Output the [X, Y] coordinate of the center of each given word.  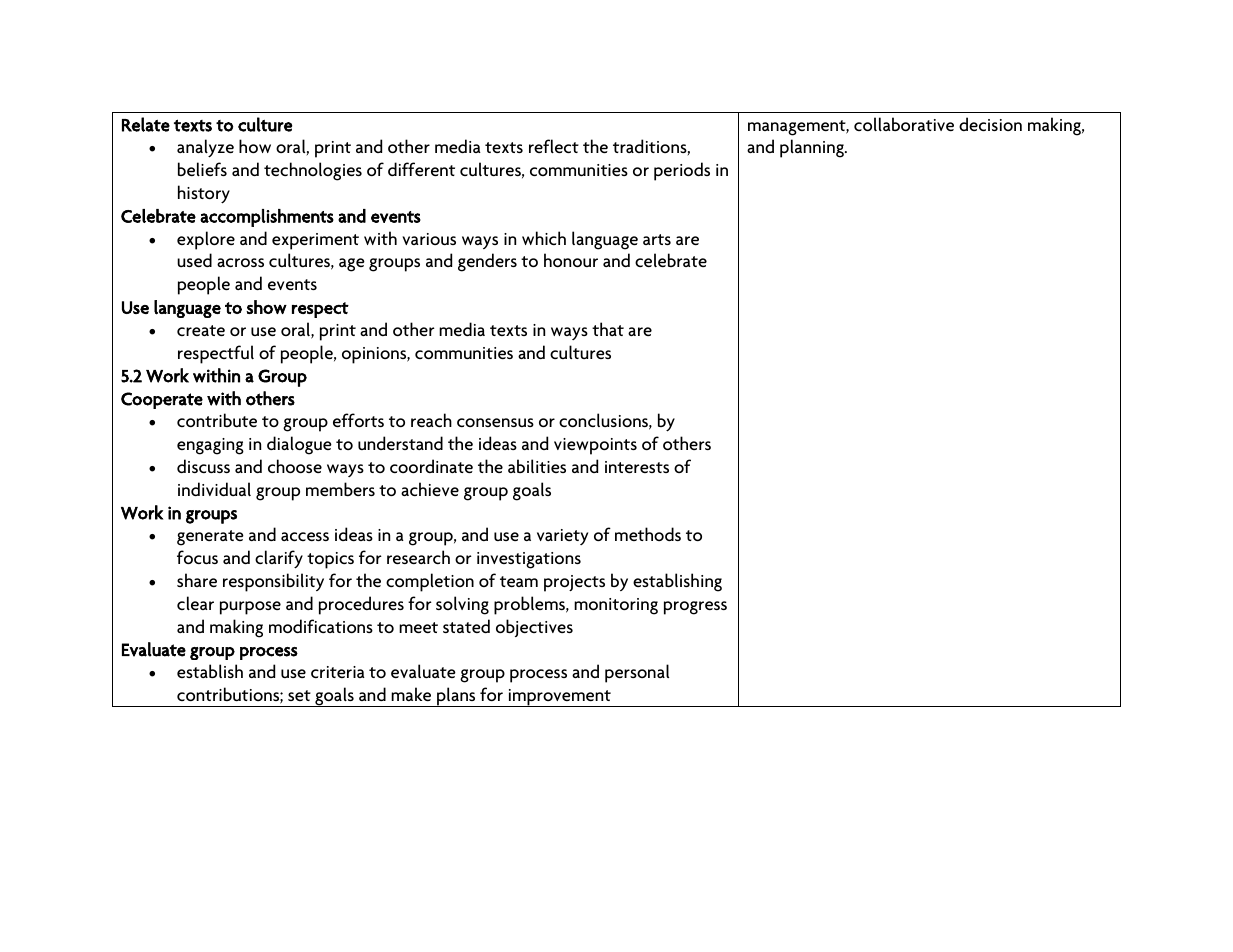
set [299, 695]
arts [657, 239]
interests [637, 467]
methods [648, 534]
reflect [554, 146]
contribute [217, 420]
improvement [559, 698]
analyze [205, 148]
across [240, 262]
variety [562, 537]
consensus [495, 422]
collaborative [904, 124]
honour [571, 260]
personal [637, 673]
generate [210, 538]
